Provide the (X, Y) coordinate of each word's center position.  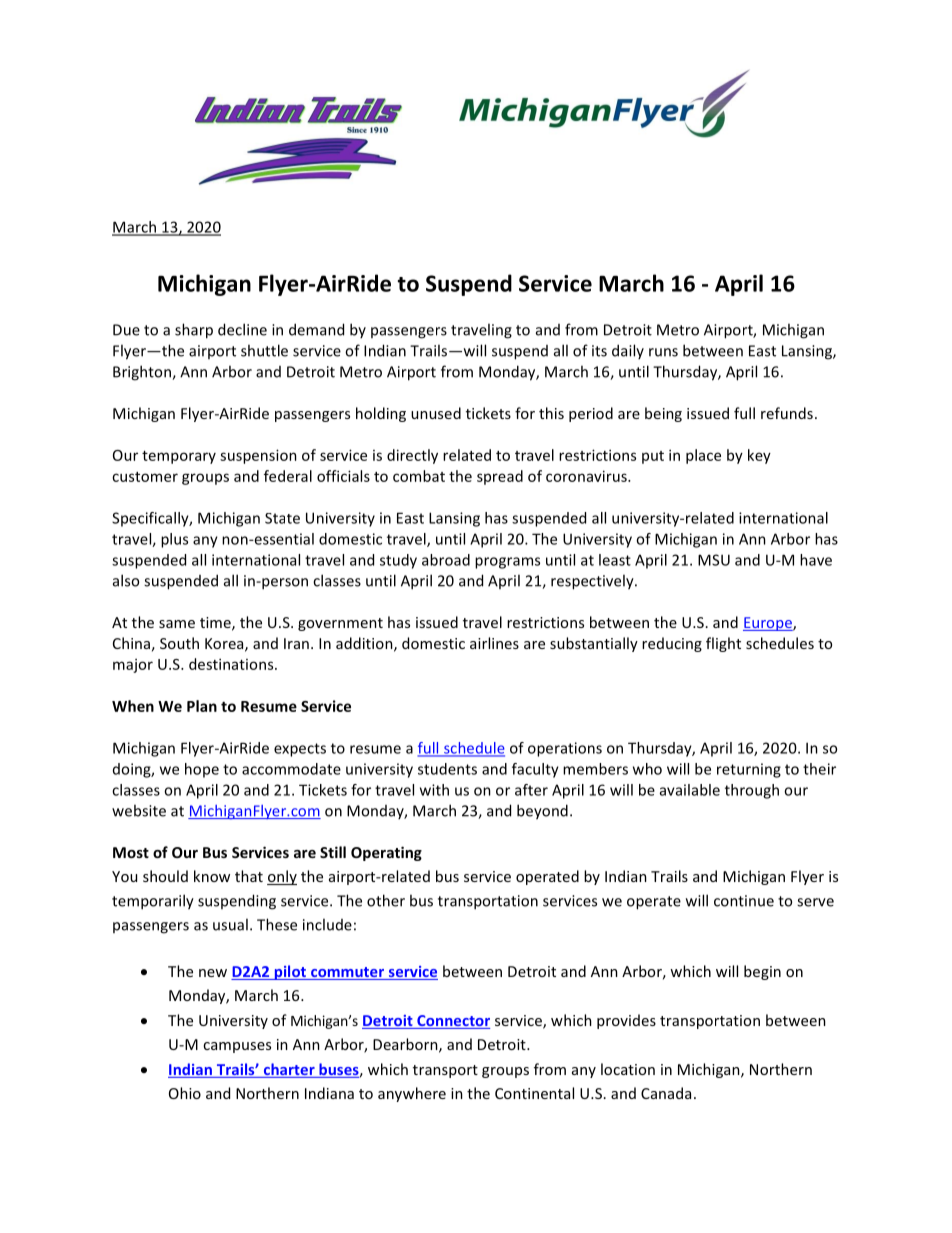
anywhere (412, 1094)
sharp (194, 331)
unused (436, 413)
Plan (202, 706)
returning (749, 770)
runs (663, 352)
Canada (666, 1093)
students (447, 769)
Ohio (185, 1093)
